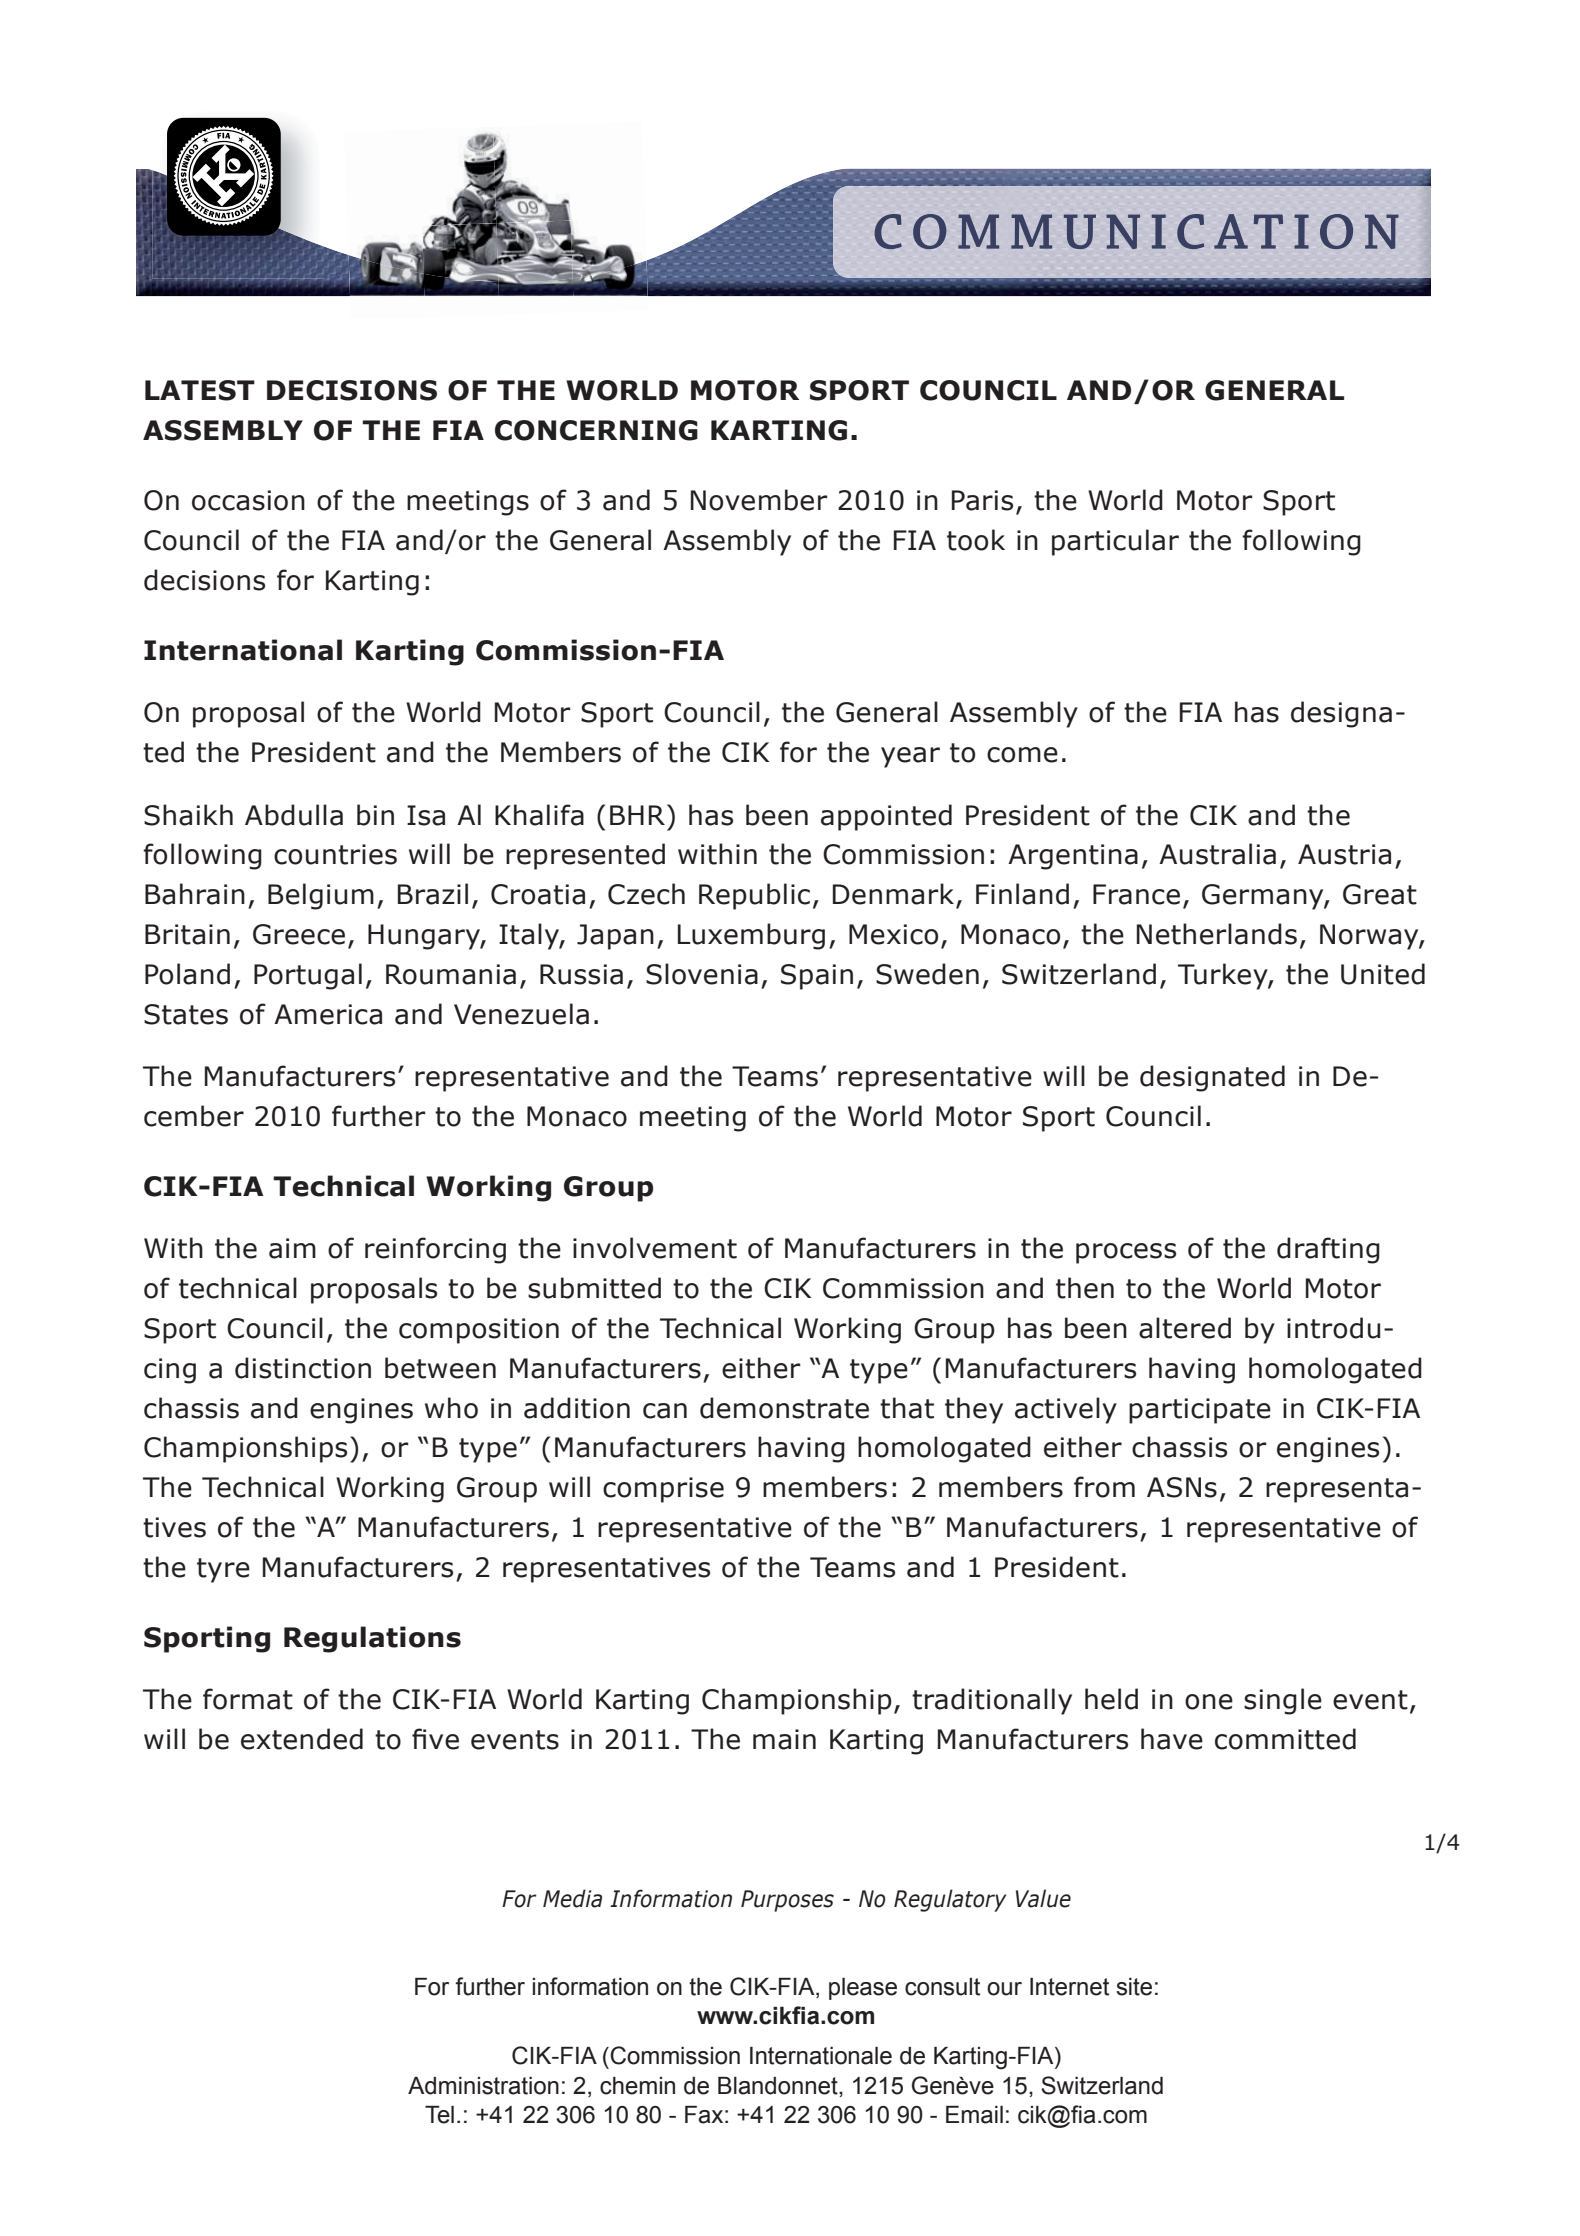 The image size is (1580, 2236). What do you see at coordinates (1115, 542) in the document?
I see `particular` at bounding box center [1115, 542].
